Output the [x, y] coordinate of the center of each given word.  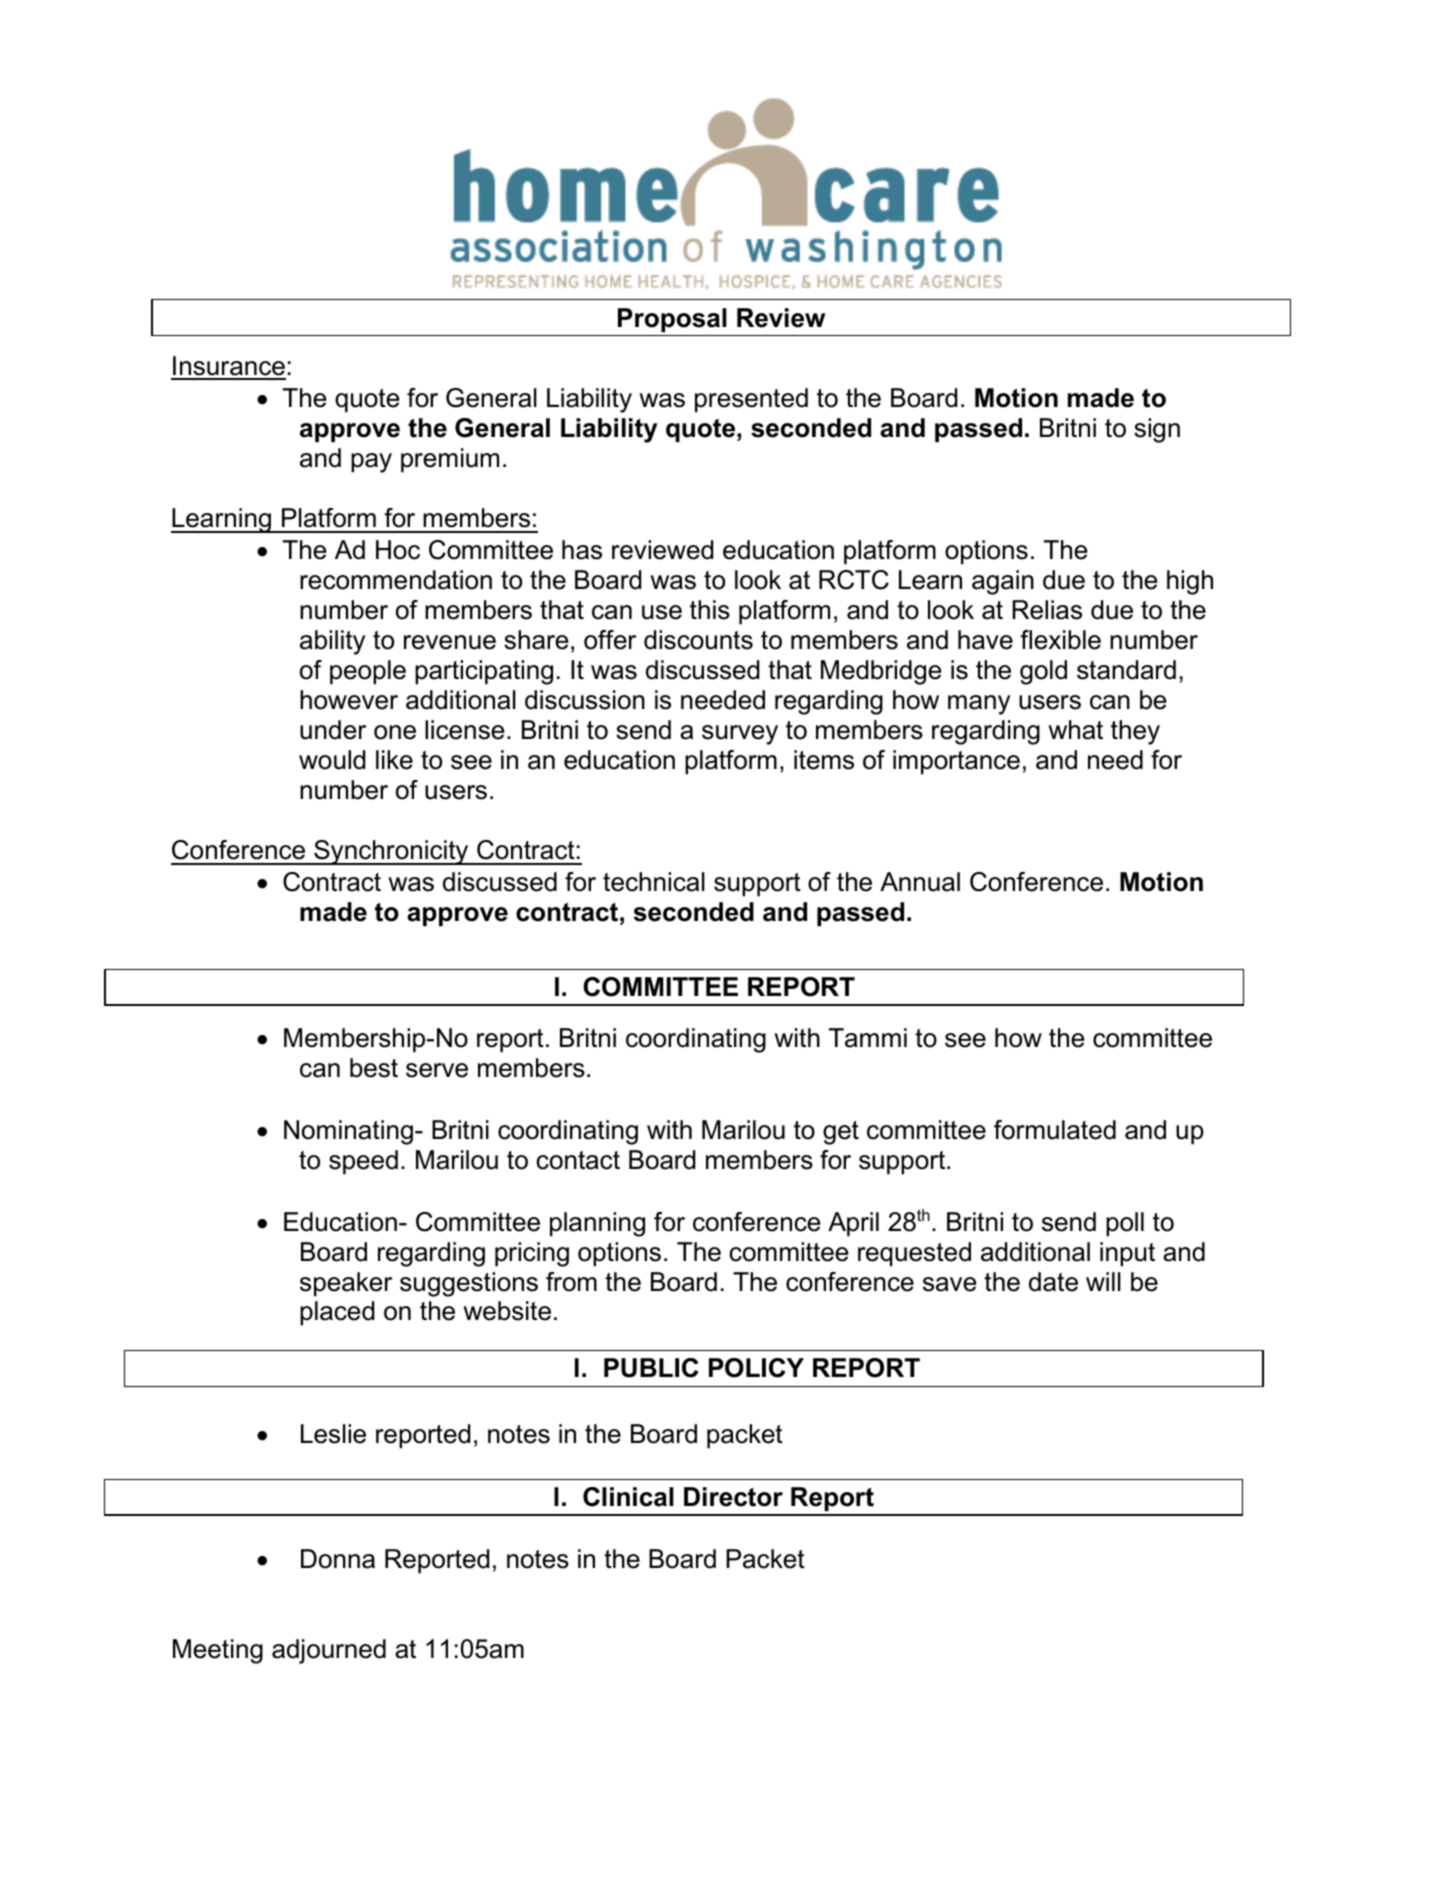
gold [1043, 672]
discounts [698, 640]
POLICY [756, 1368]
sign [1157, 430]
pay [371, 463]
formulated [1055, 1130]
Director [733, 1497]
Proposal [672, 320]
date [1053, 1282]
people [368, 672]
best [374, 1068]
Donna [338, 1559]
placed [337, 1313]
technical [654, 882]
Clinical [628, 1497]
